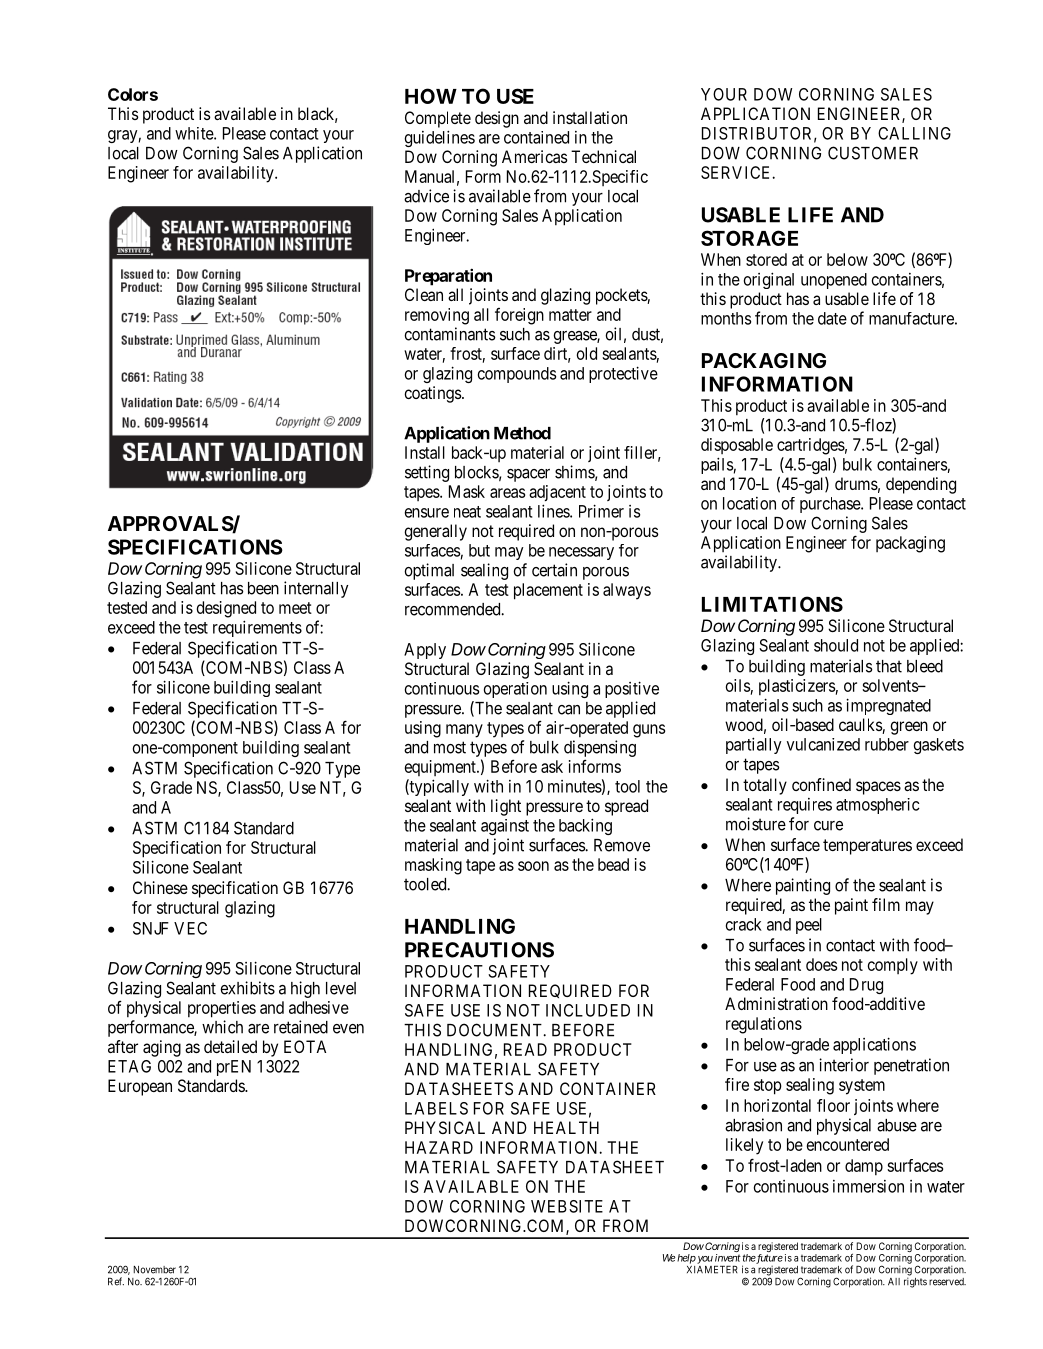 This image has height=1349, width=1043. Describe the element at coordinates (831, 505) in the image. I see `purchase` at that location.
